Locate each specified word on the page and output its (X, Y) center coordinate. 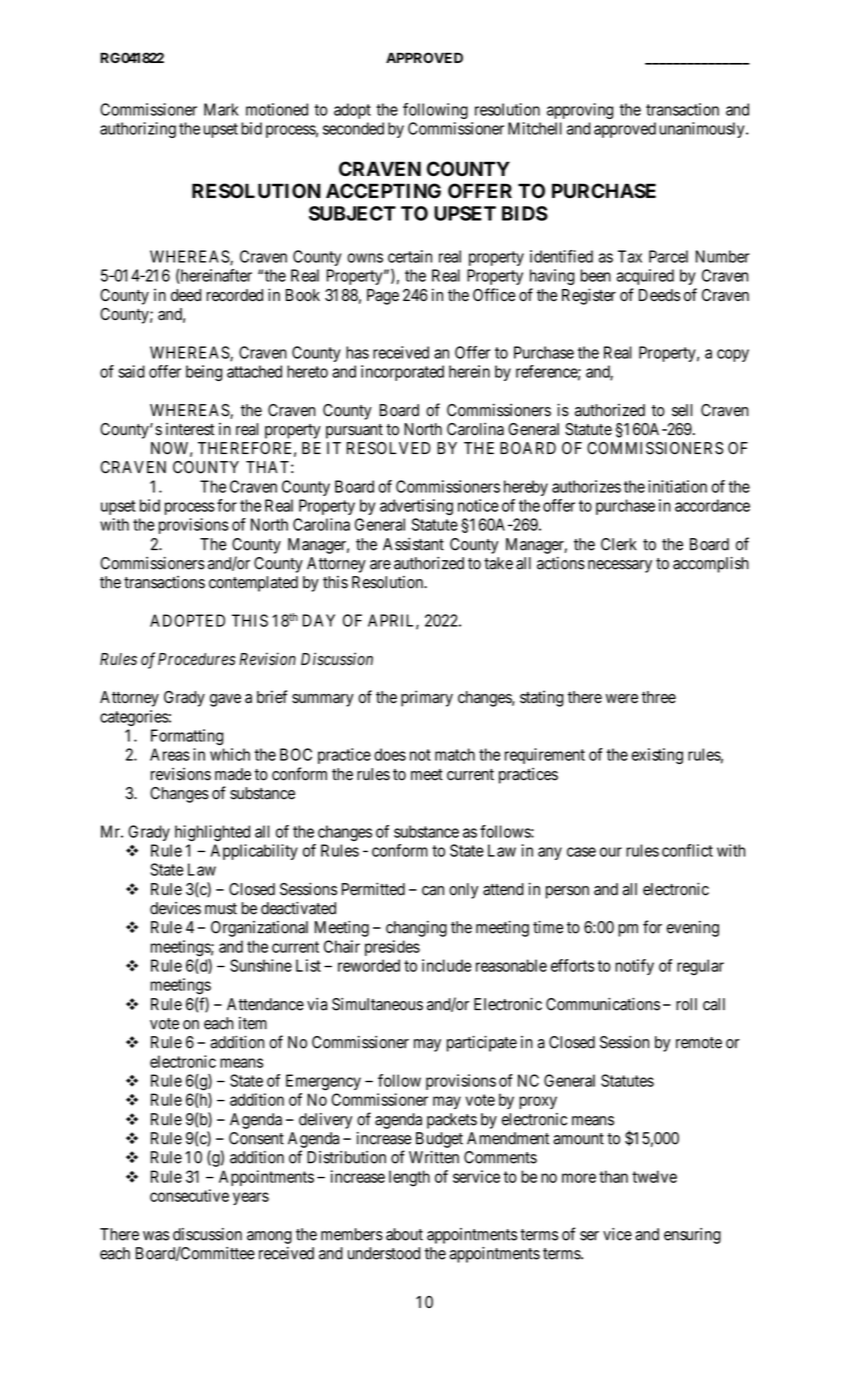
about (404, 1234)
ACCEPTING (383, 191)
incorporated (402, 373)
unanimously (703, 130)
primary (427, 698)
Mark (221, 109)
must (221, 909)
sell (682, 410)
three (659, 697)
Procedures (197, 659)
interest (190, 429)
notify (634, 967)
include (447, 965)
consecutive (189, 1195)
